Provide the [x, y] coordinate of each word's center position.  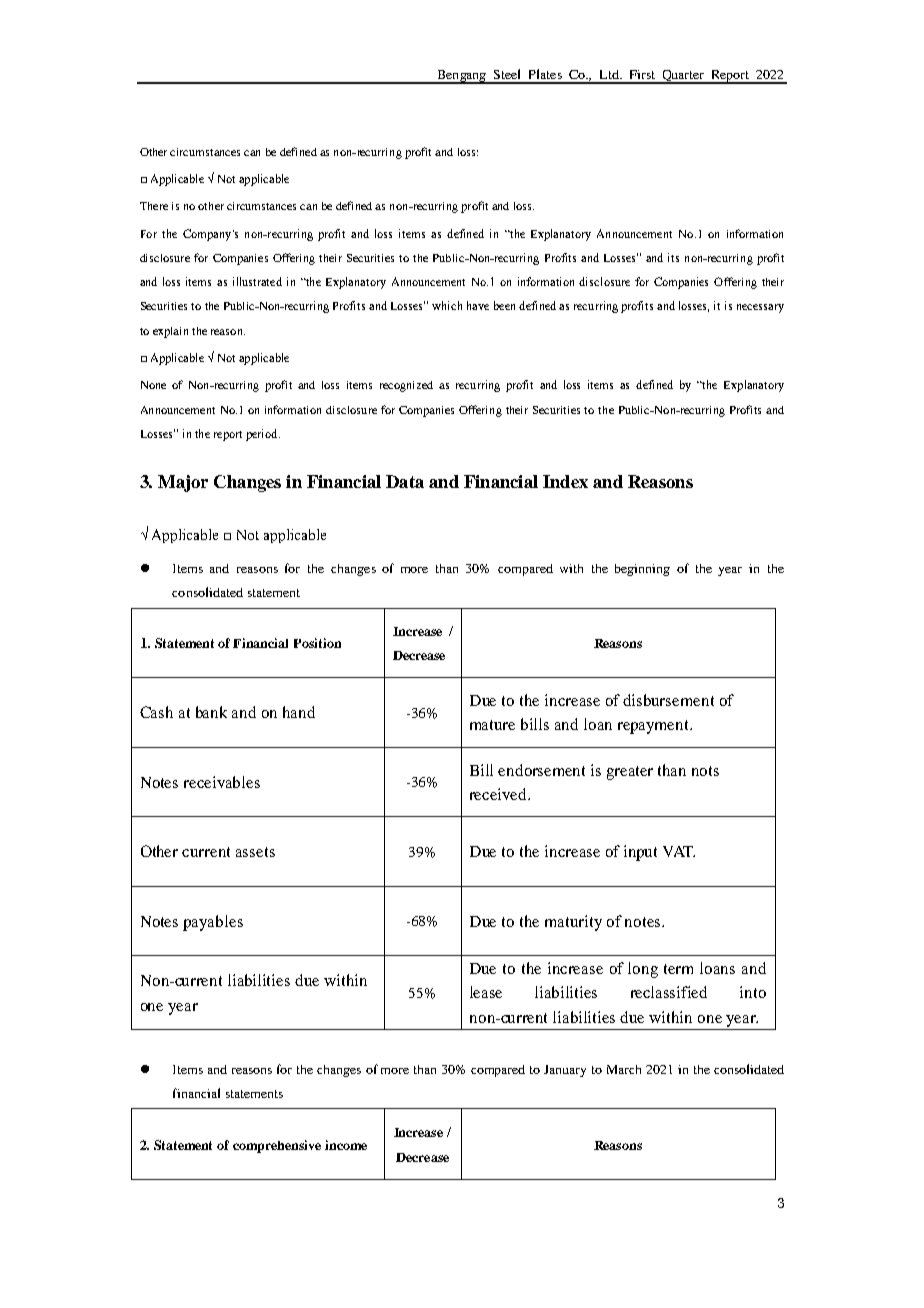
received [500, 794]
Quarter [683, 77]
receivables [222, 782]
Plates [545, 74]
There [154, 206]
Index [565, 481]
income [346, 1145]
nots [705, 771]
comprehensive [277, 1146]
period [263, 435]
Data [405, 481]
